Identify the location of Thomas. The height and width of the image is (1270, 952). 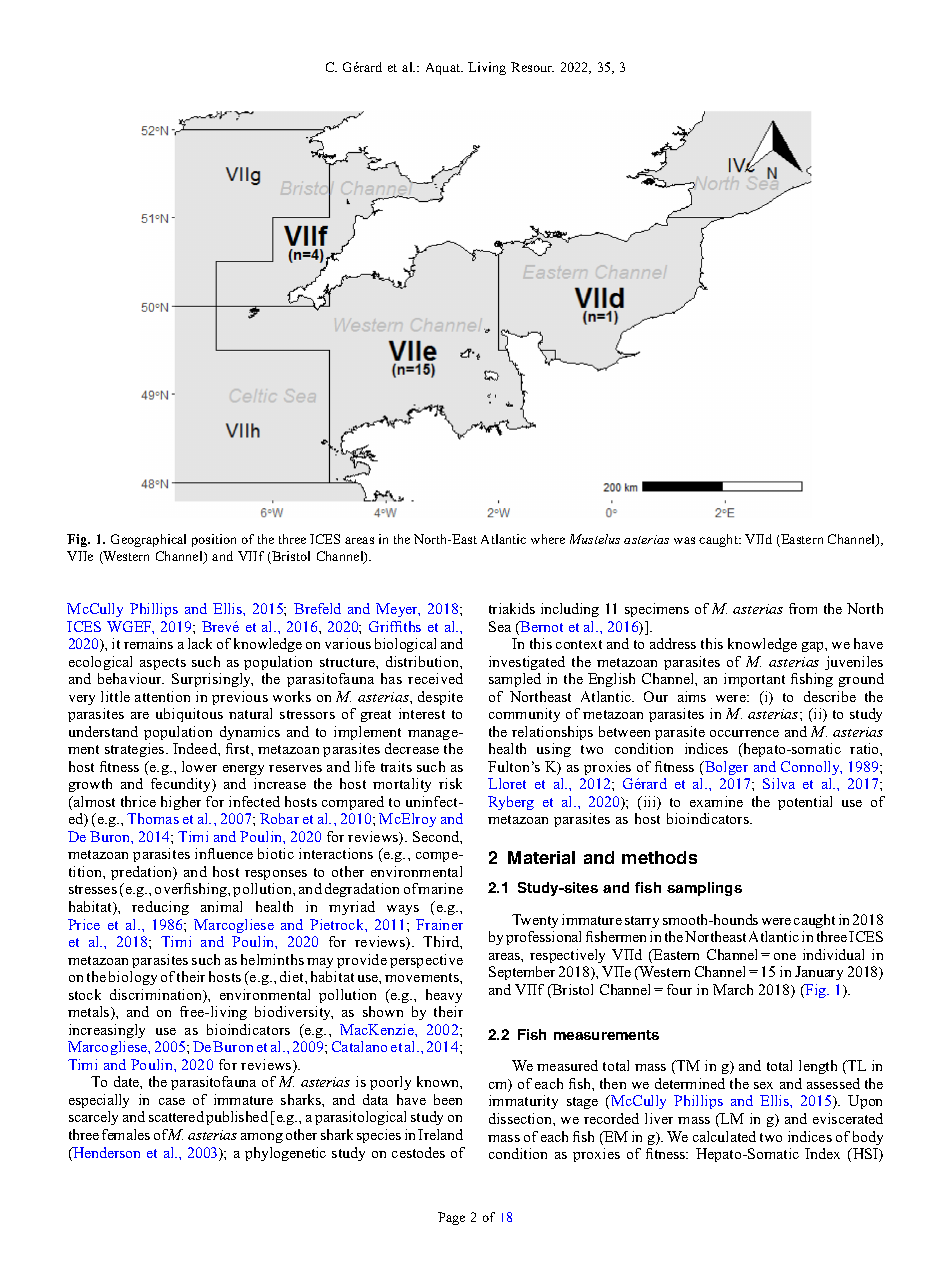
(153, 818).
